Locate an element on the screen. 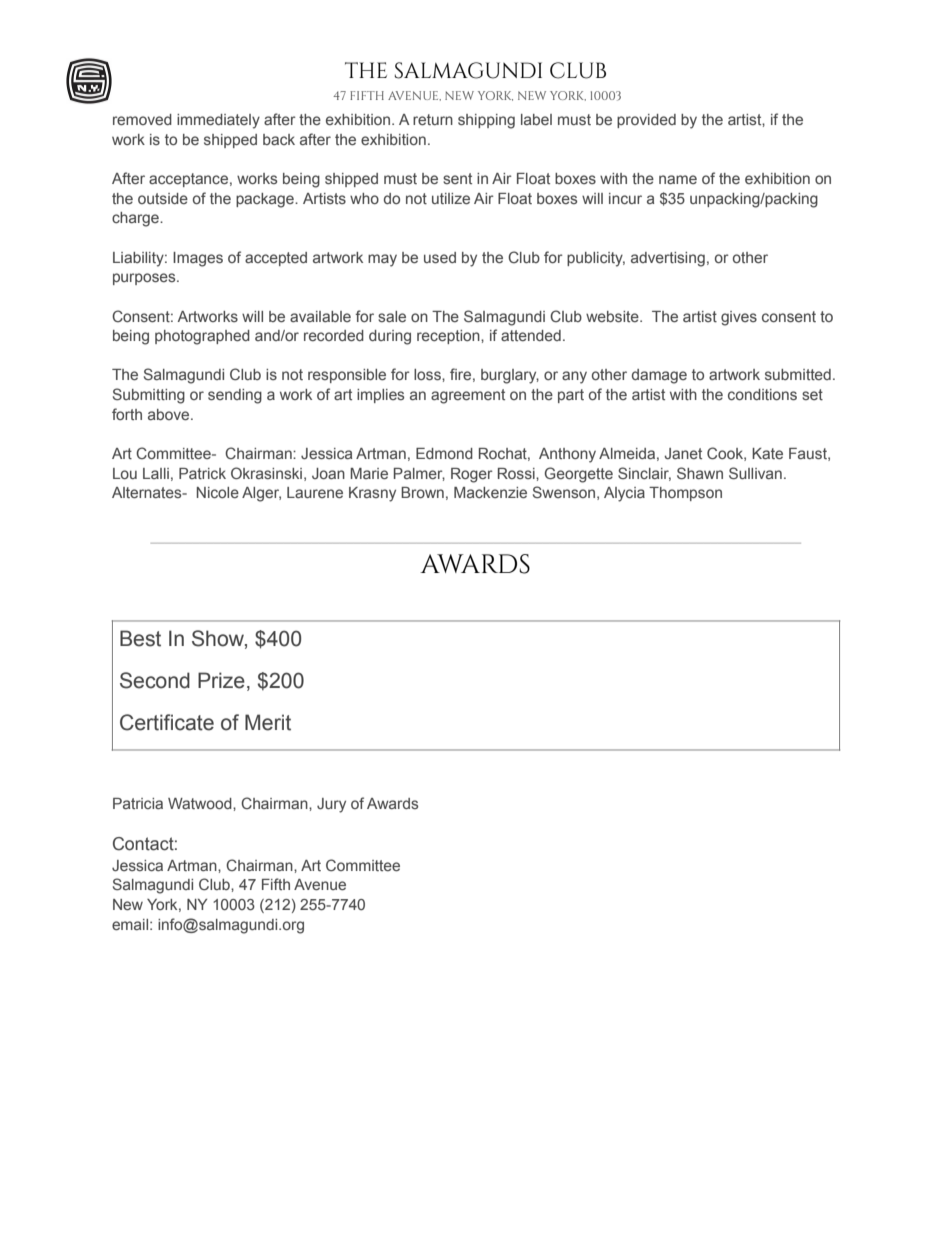 The image size is (952, 1233). Merit is located at coordinates (268, 722).
